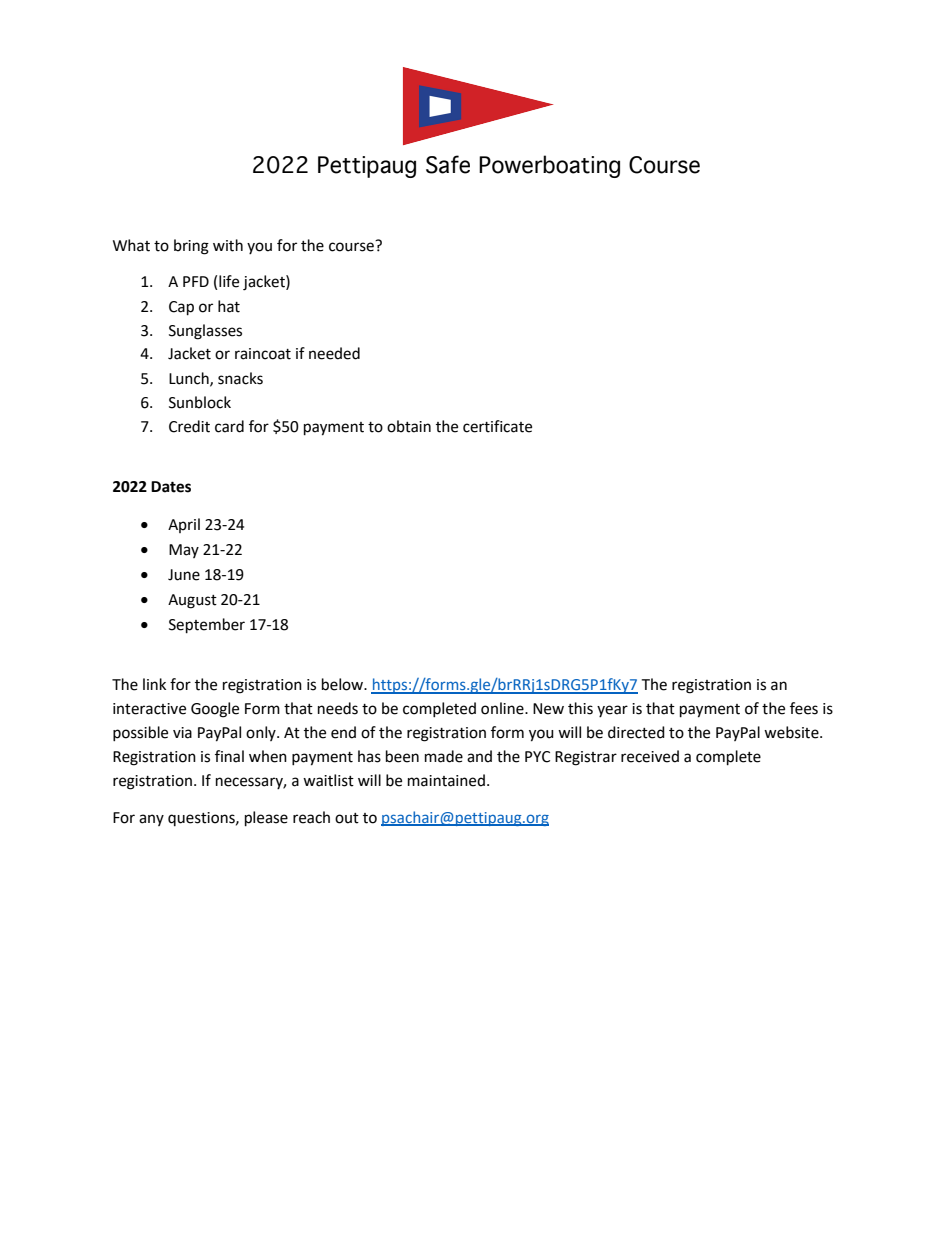  I want to click on year, so click(612, 711).
